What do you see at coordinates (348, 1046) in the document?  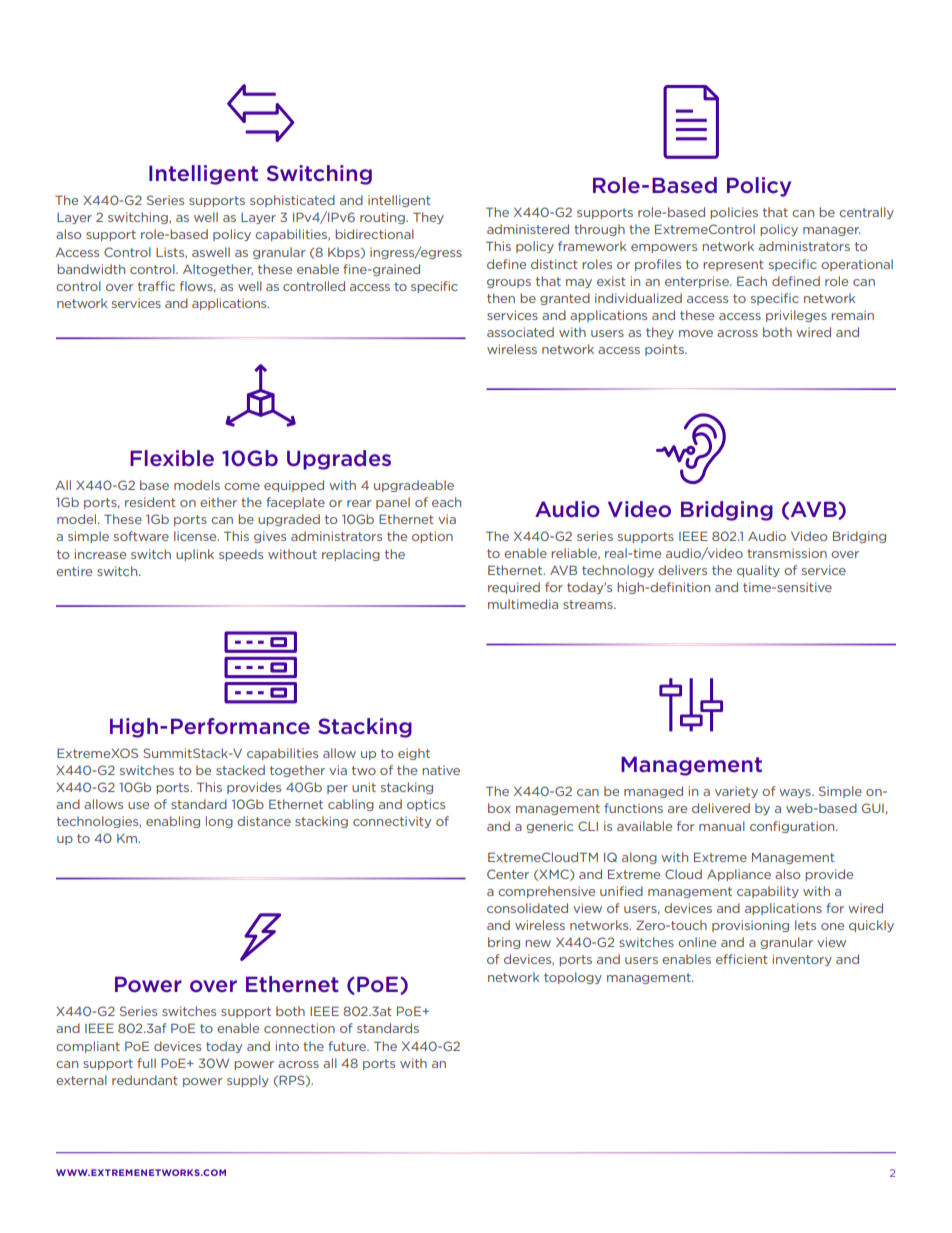 I see `future` at bounding box center [348, 1046].
